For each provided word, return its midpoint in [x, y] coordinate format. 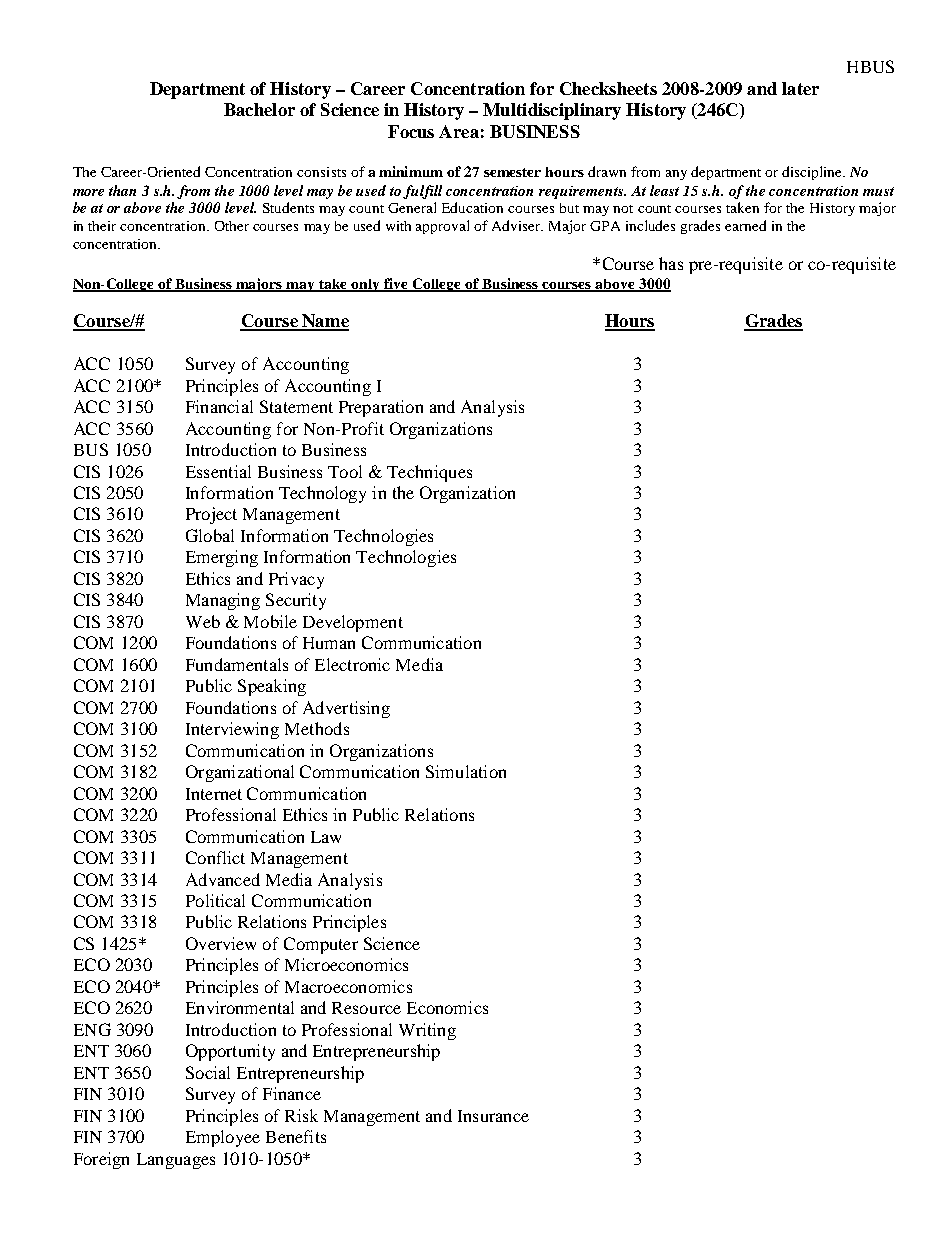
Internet [214, 794]
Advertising [346, 709]
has [671, 263]
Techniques [429, 473]
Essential [218, 471]
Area [459, 131]
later [800, 88]
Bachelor [259, 109]
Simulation [466, 771]
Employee [223, 1138]
